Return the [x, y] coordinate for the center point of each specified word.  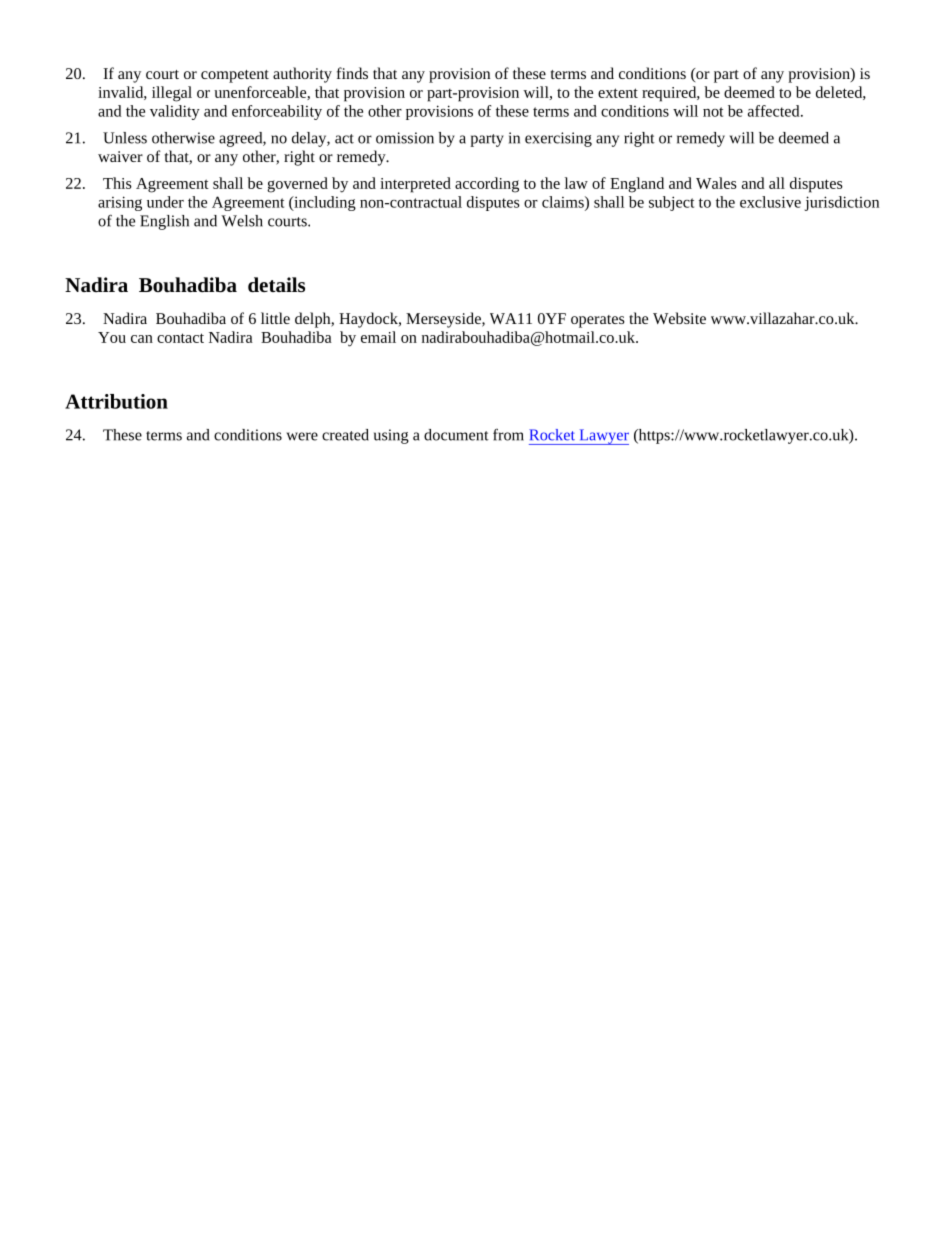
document [456, 435]
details [276, 284]
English [164, 222]
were [302, 436]
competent [235, 76]
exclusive [770, 202]
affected [775, 111]
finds [352, 73]
